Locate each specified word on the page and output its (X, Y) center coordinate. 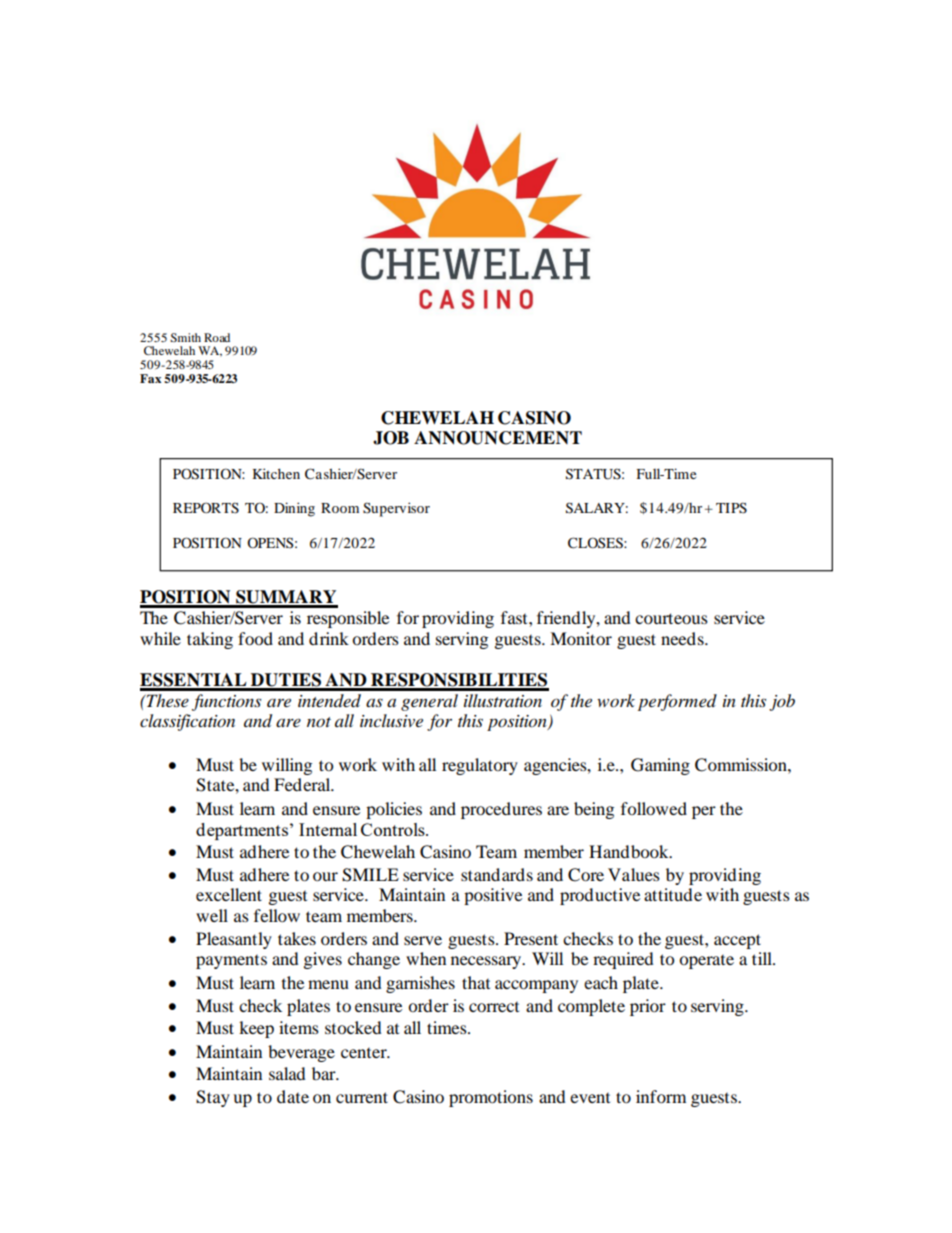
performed (677, 702)
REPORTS (206, 508)
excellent (229, 894)
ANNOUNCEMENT (498, 438)
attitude (673, 894)
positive (493, 896)
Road (217, 337)
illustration (503, 700)
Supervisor (396, 509)
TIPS (731, 508)
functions (226, 702)
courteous (671, 618)
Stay (213, 1098)
